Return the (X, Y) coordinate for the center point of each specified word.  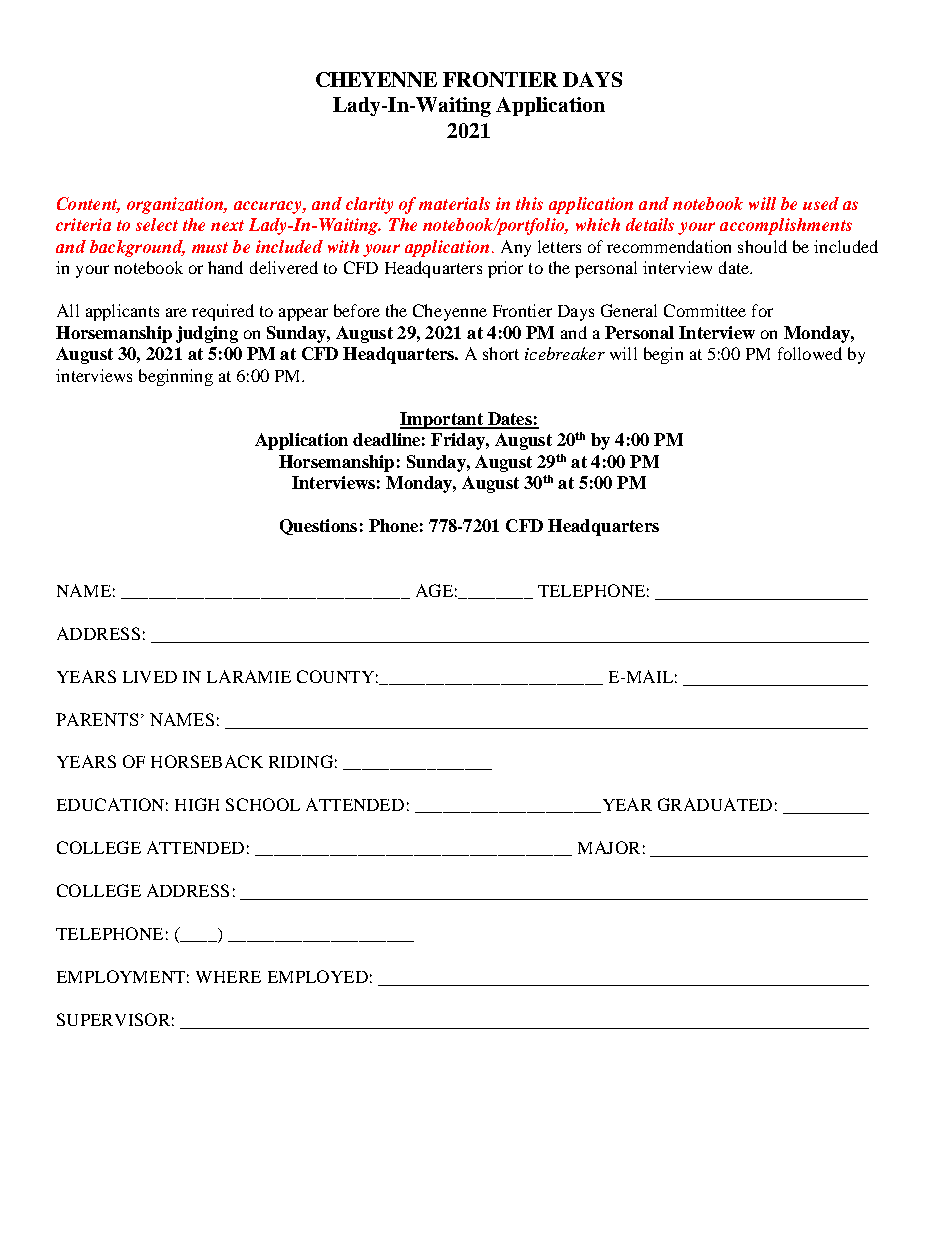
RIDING (301, 761)
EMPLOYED (318, 976)
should (762, 246)
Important (442, 420)
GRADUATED (715, 804)
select (157, 224)
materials (454, 203)
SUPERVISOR (113, 1019)
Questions (318, 527)
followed (810, 353)
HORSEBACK (207, 761)
